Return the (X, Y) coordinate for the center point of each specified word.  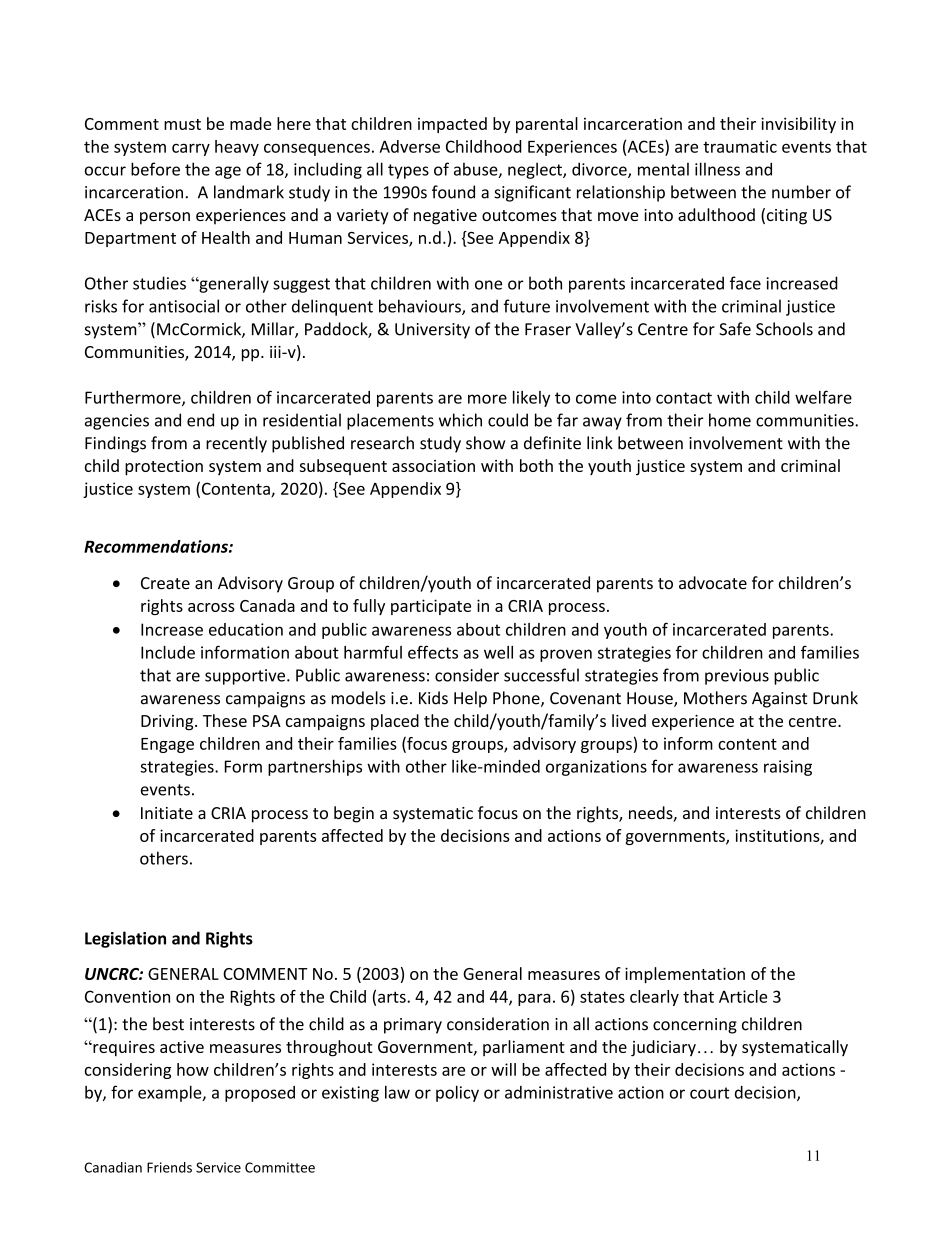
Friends (169, 1167)
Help (470, 699)
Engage (167, 745)
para (534, 1000)
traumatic (740, 146)
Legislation (125, 939)
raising (788, 768)
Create (165, 583)
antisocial (184, 306)
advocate (713, 583)
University (432, 331)
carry (191, 149)
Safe (735, 329)
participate (431, 607)
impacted (452, 125)
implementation (685, 975)
